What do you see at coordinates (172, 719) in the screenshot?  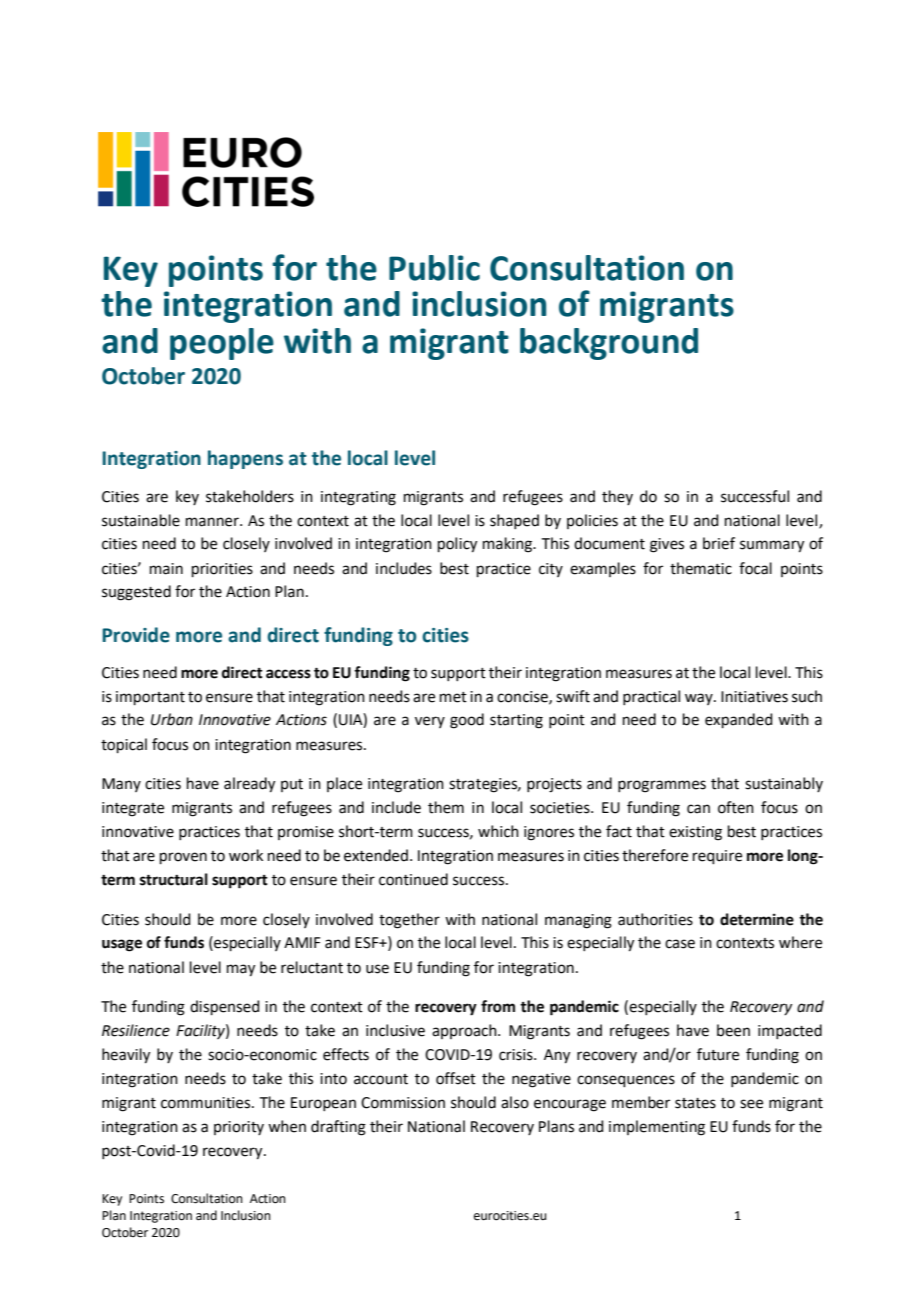 I see `Urban` at bounding box center [172, 719].
